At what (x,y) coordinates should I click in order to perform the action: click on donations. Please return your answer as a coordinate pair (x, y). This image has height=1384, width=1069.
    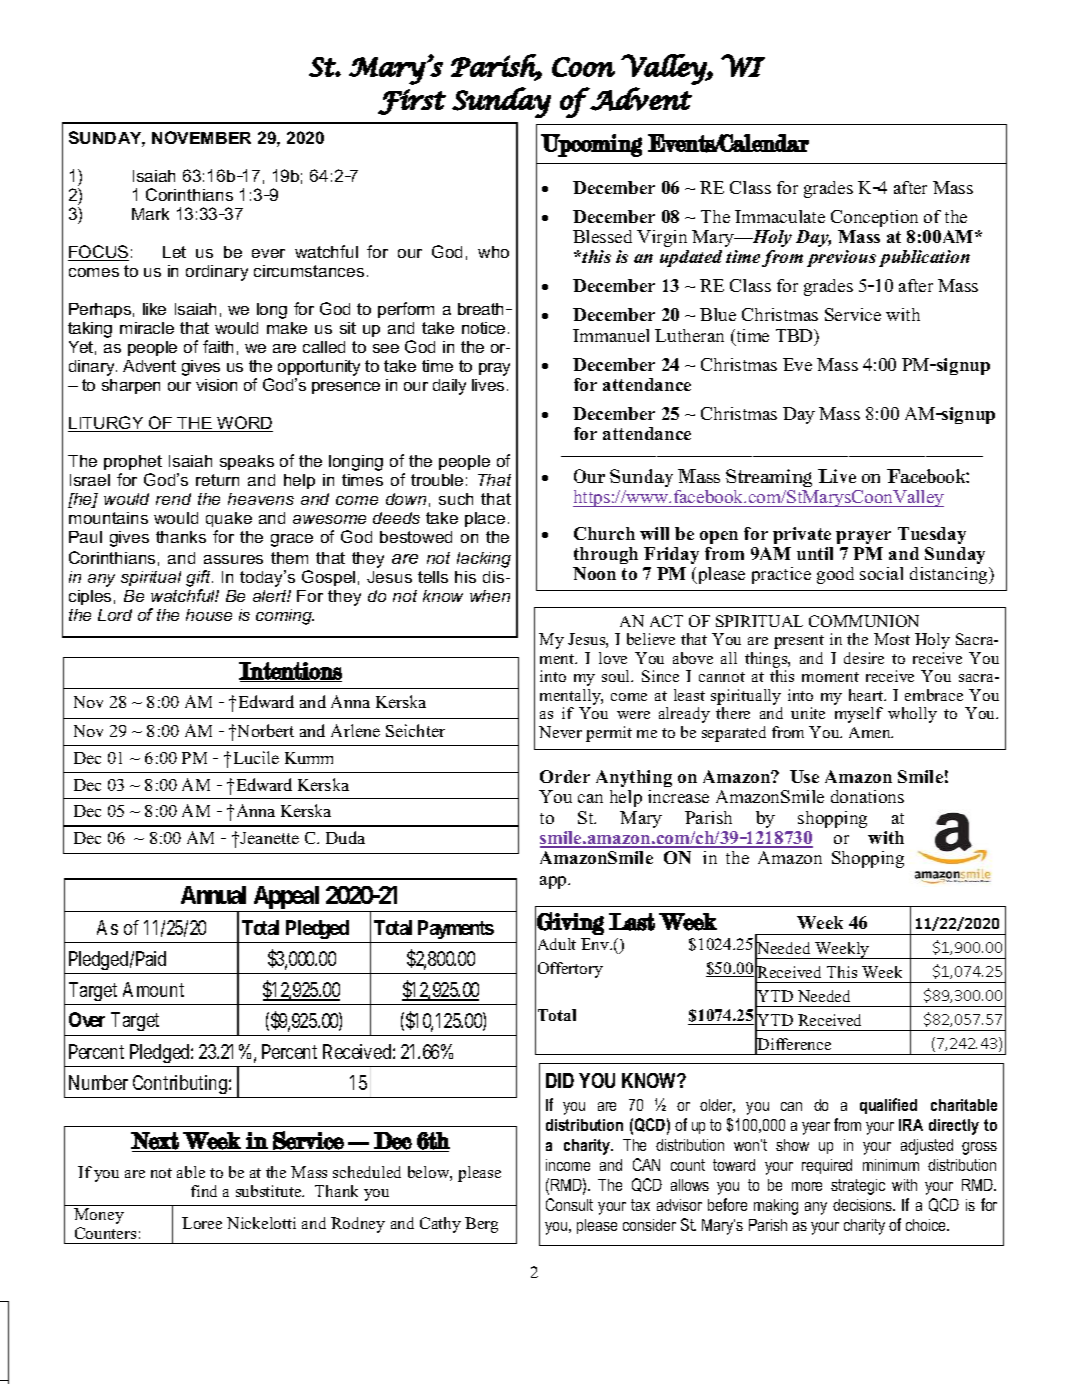
    Looking at the image, I should click on (867, 796).
